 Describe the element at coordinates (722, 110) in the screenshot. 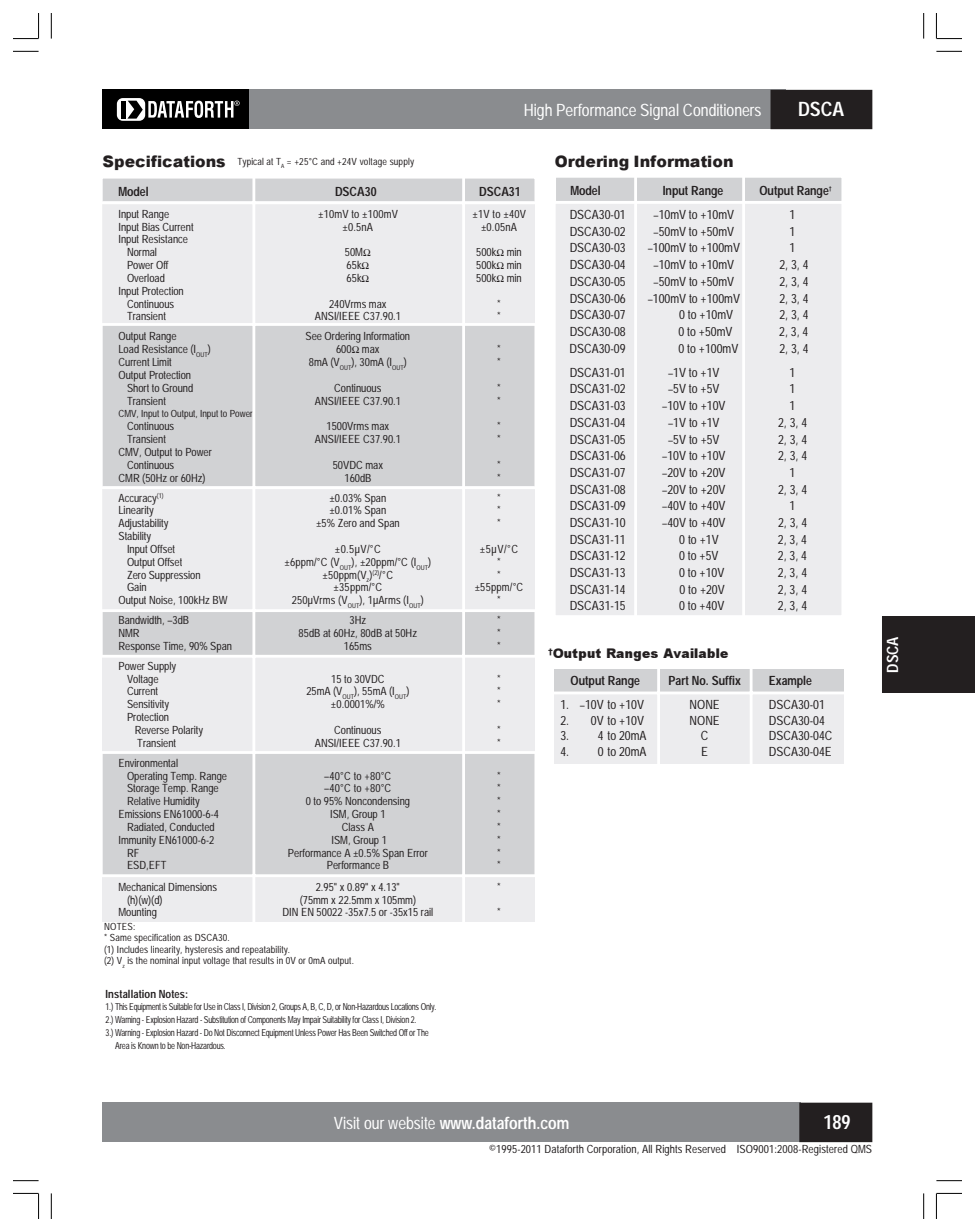

I see `Conditioners` at that location.
